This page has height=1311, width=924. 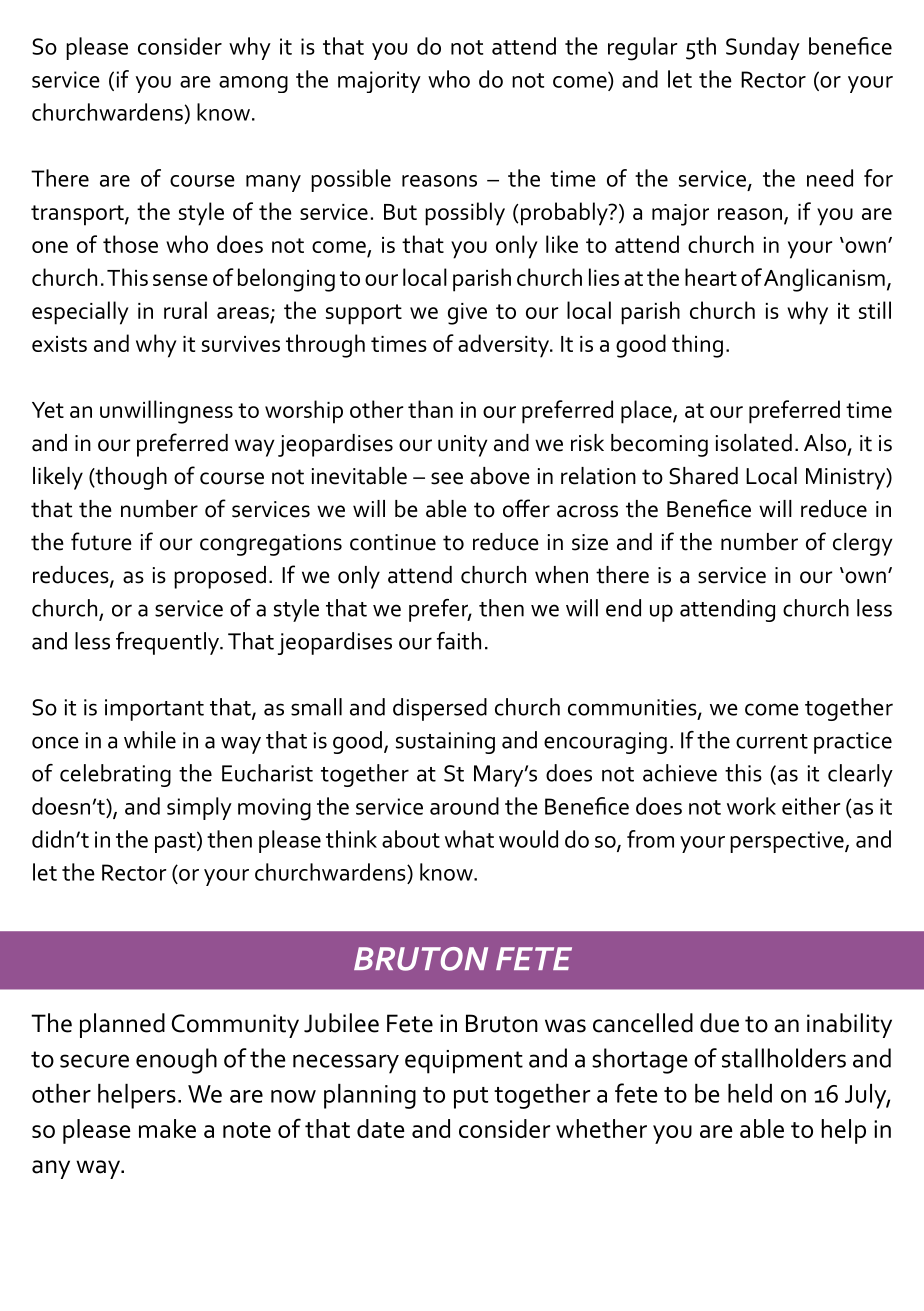 I want to click on make, so click(x=167, y=1128).
